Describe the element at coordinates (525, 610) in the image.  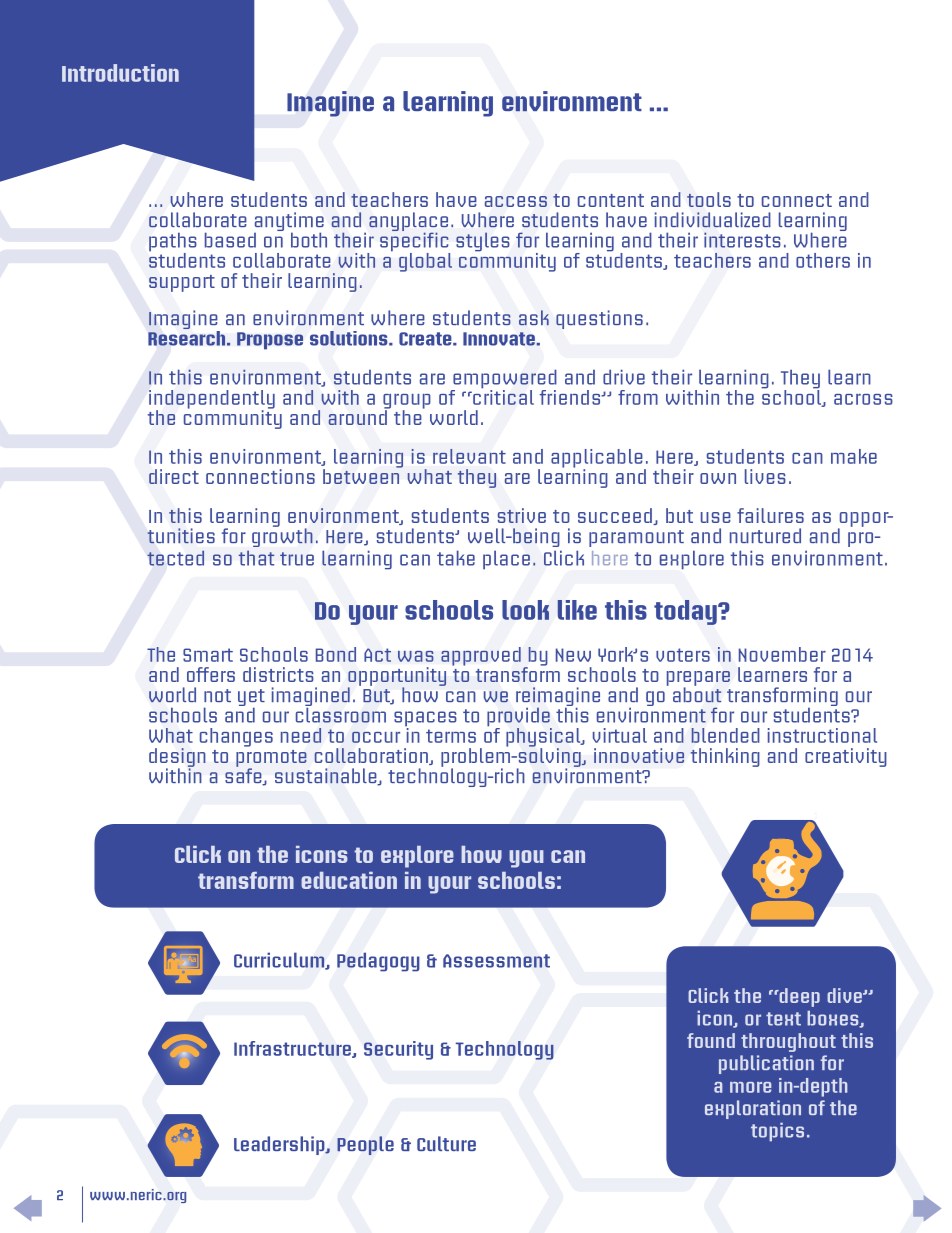
I see `look` at that location.
